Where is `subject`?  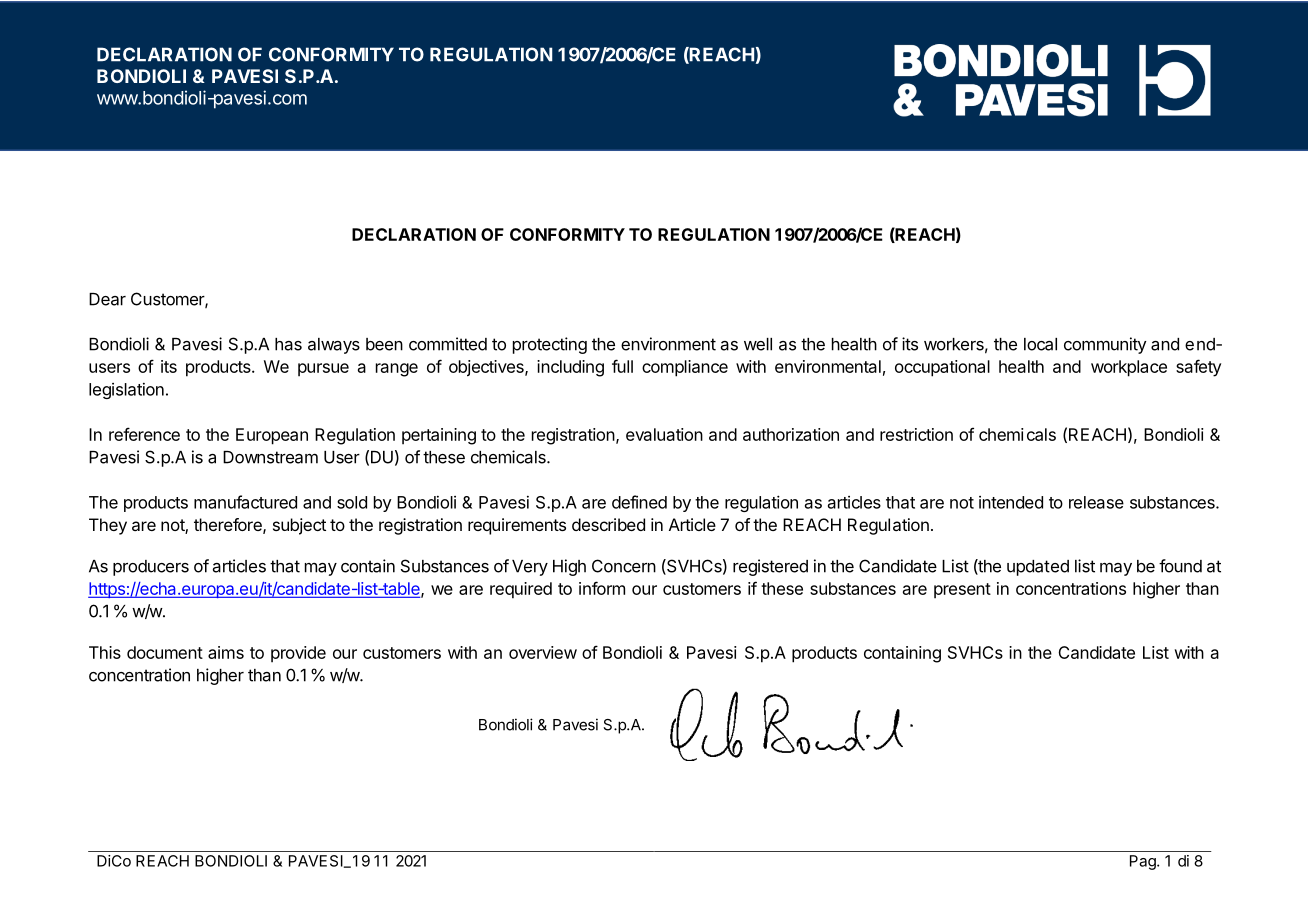
subject is located at coordinates (299, 526).
